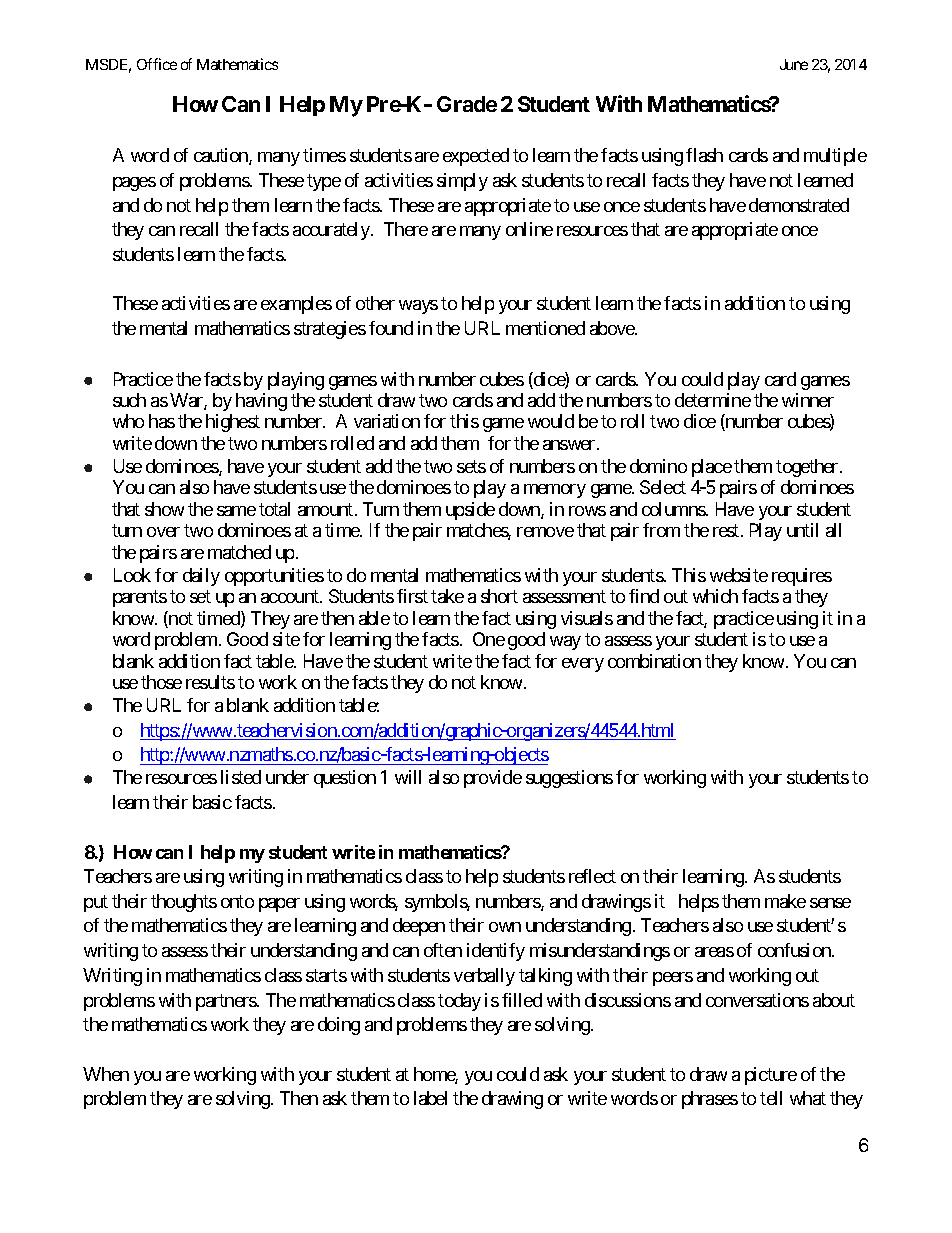 The width and height of the screenshot is (952, 1233). Describe the element at coordinates (713, 400) in the screenshot. I see `determine` at that location.
